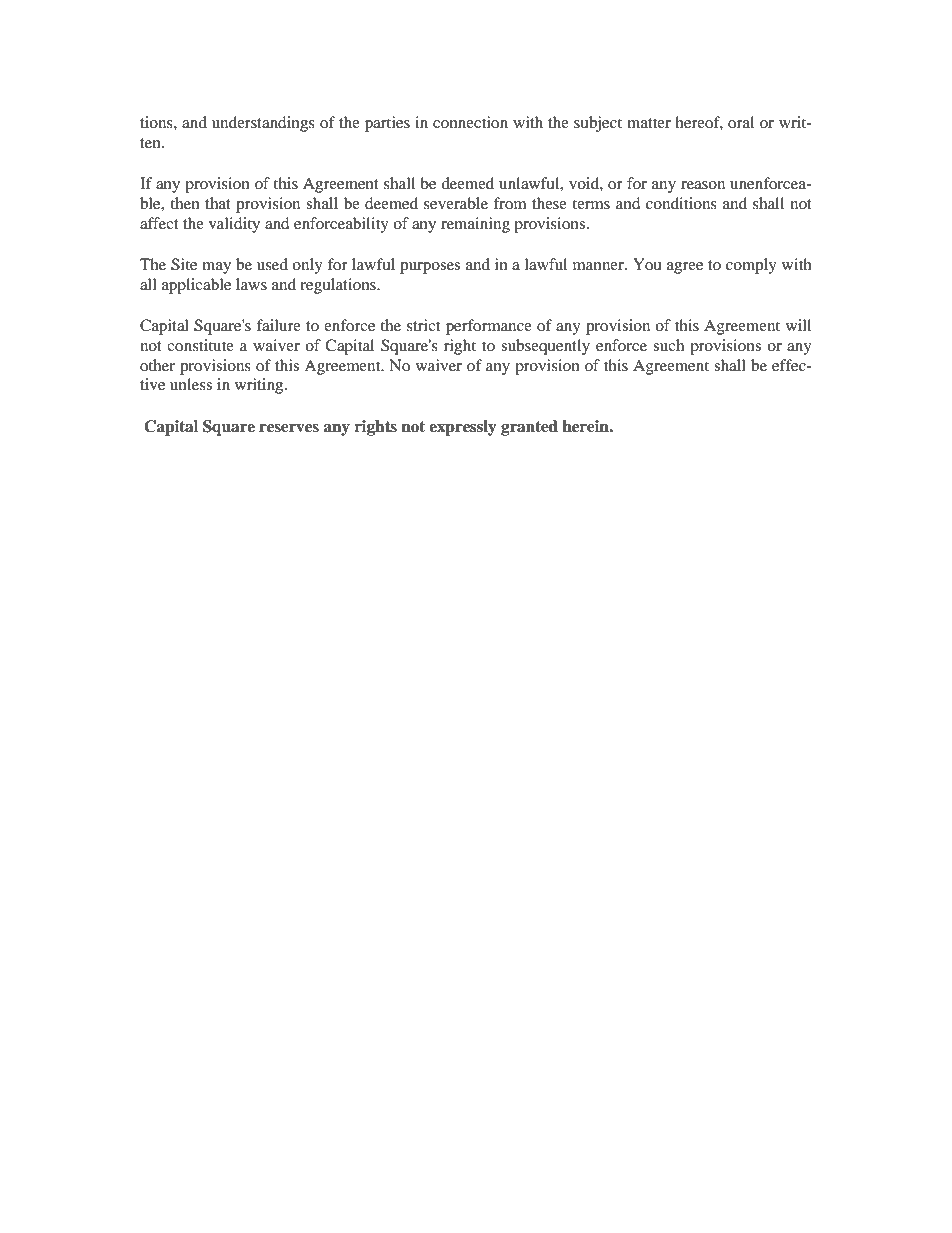 Image resolution: width=952 pixels, height=1233 pixels. Describe the element at coordinates (289, 428) in the image. I see `reserves` at that location.
